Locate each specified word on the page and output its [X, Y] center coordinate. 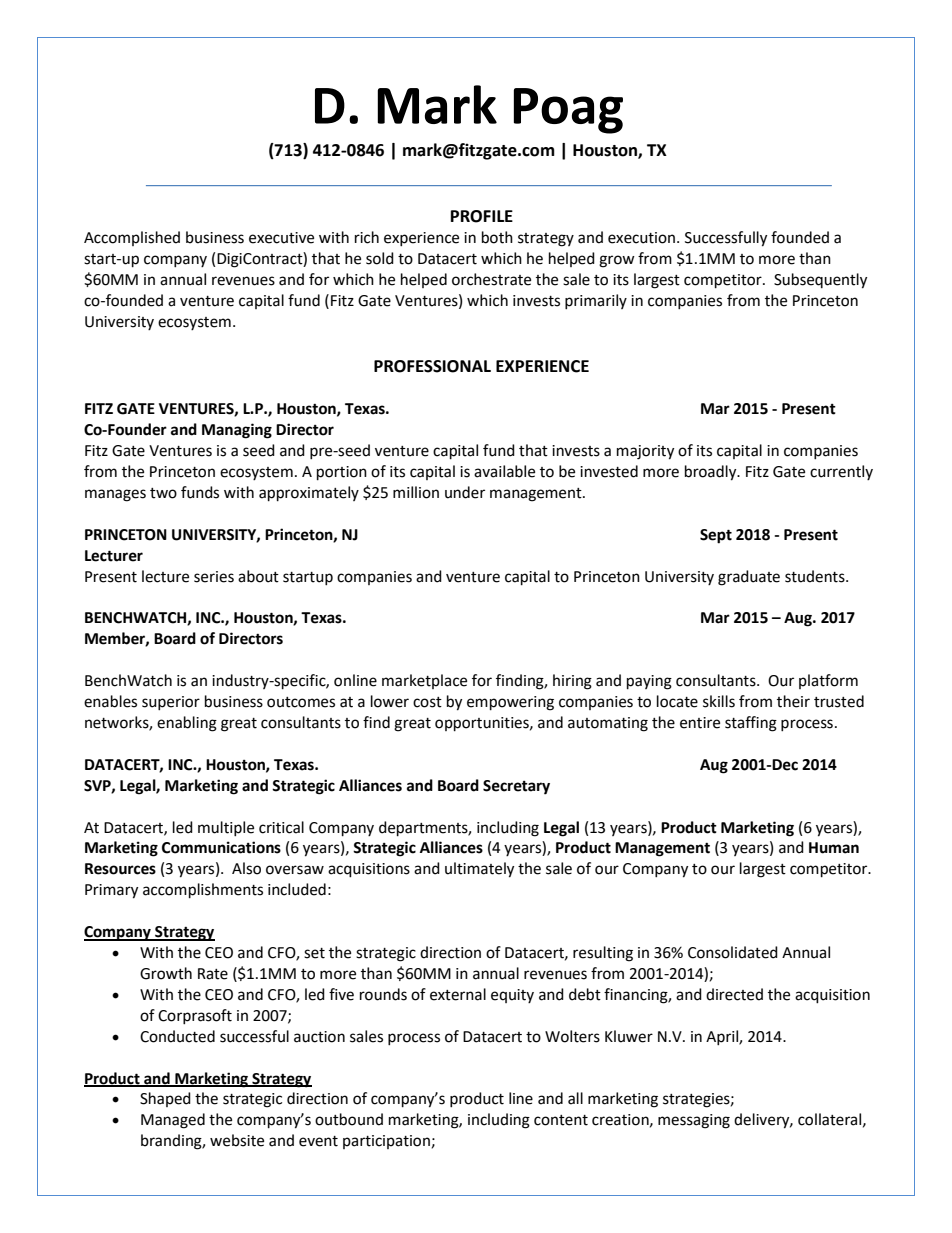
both [497, 237]
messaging [694, 1121]
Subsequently [820, 281]
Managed [173, 1121]
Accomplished [132, 238]
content [561, 1120]
